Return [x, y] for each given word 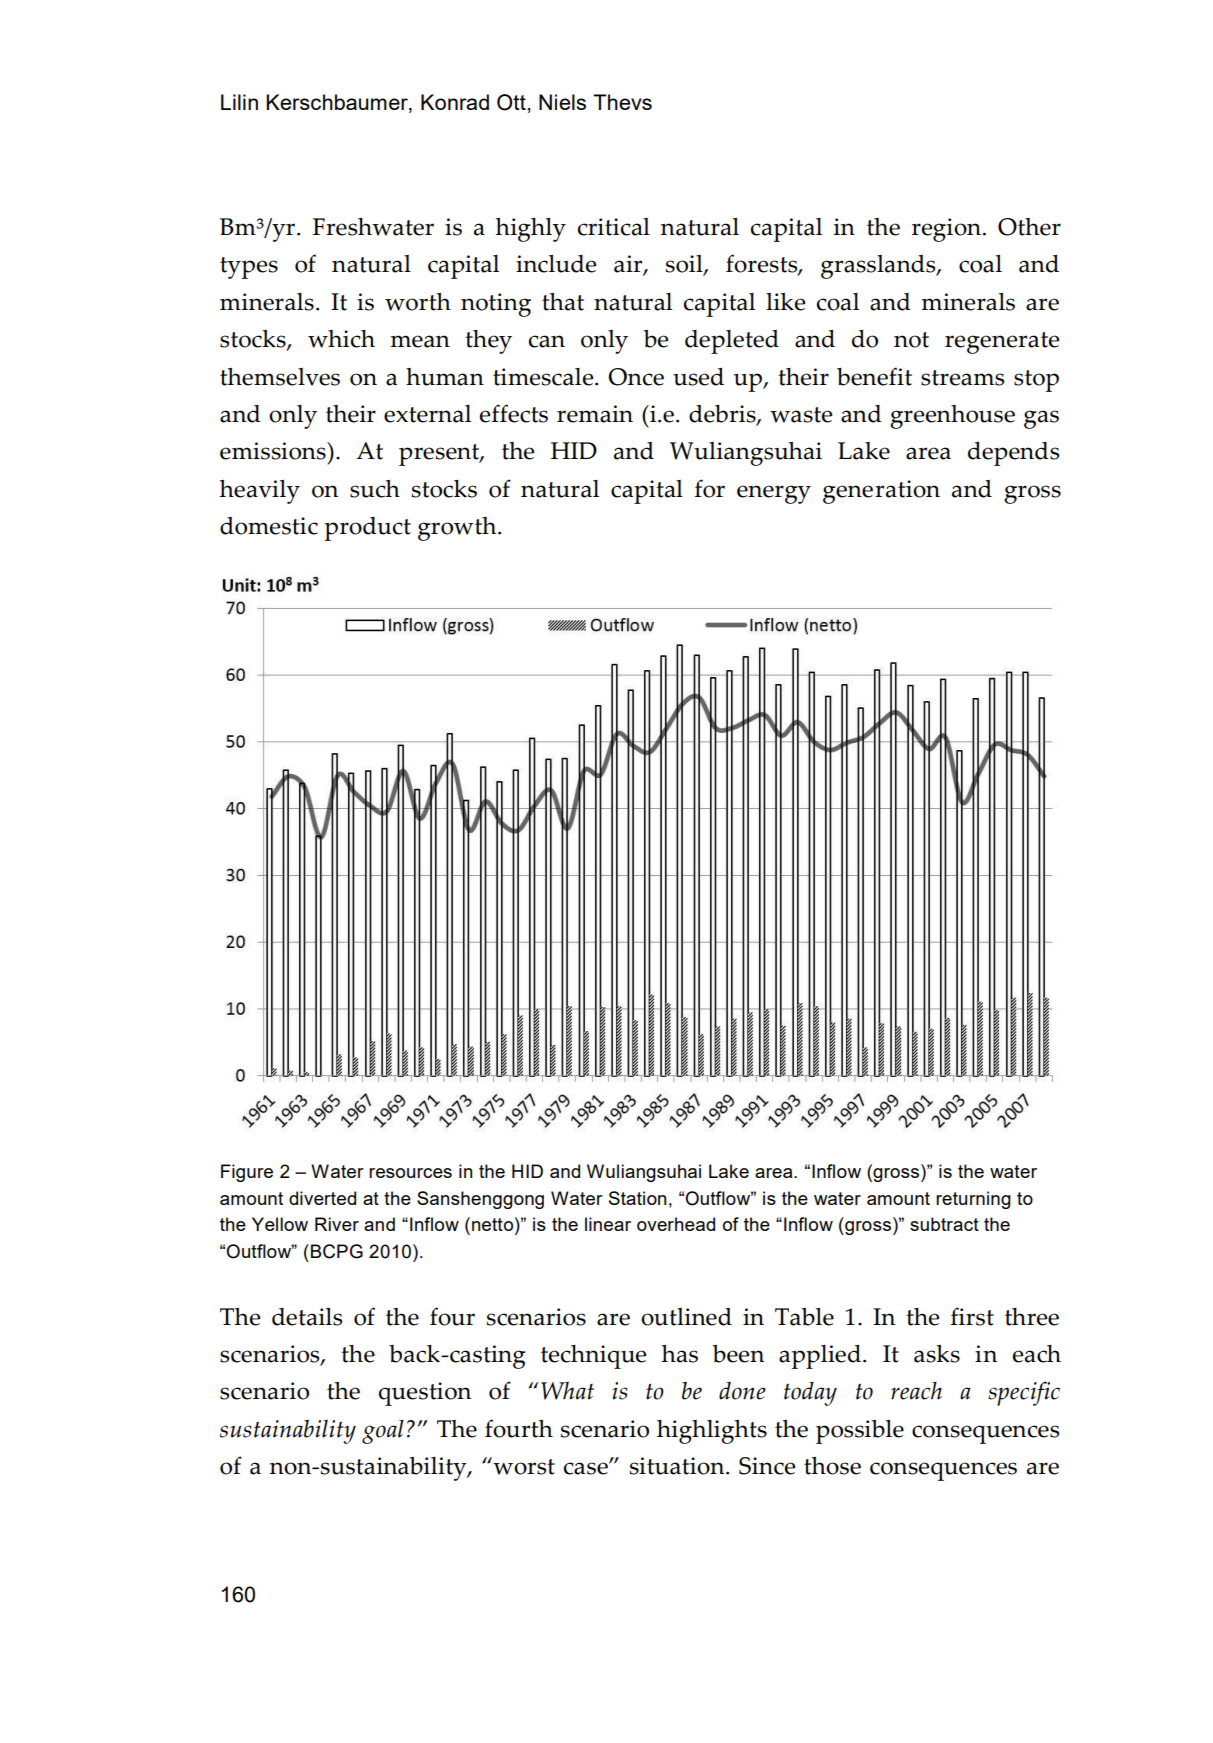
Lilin [239, 102]
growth [458, 529]
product [368, 529]
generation [881, 492]
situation [678, 1466]
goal [383, 1432]
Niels [562, 102]
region [946, 230]
